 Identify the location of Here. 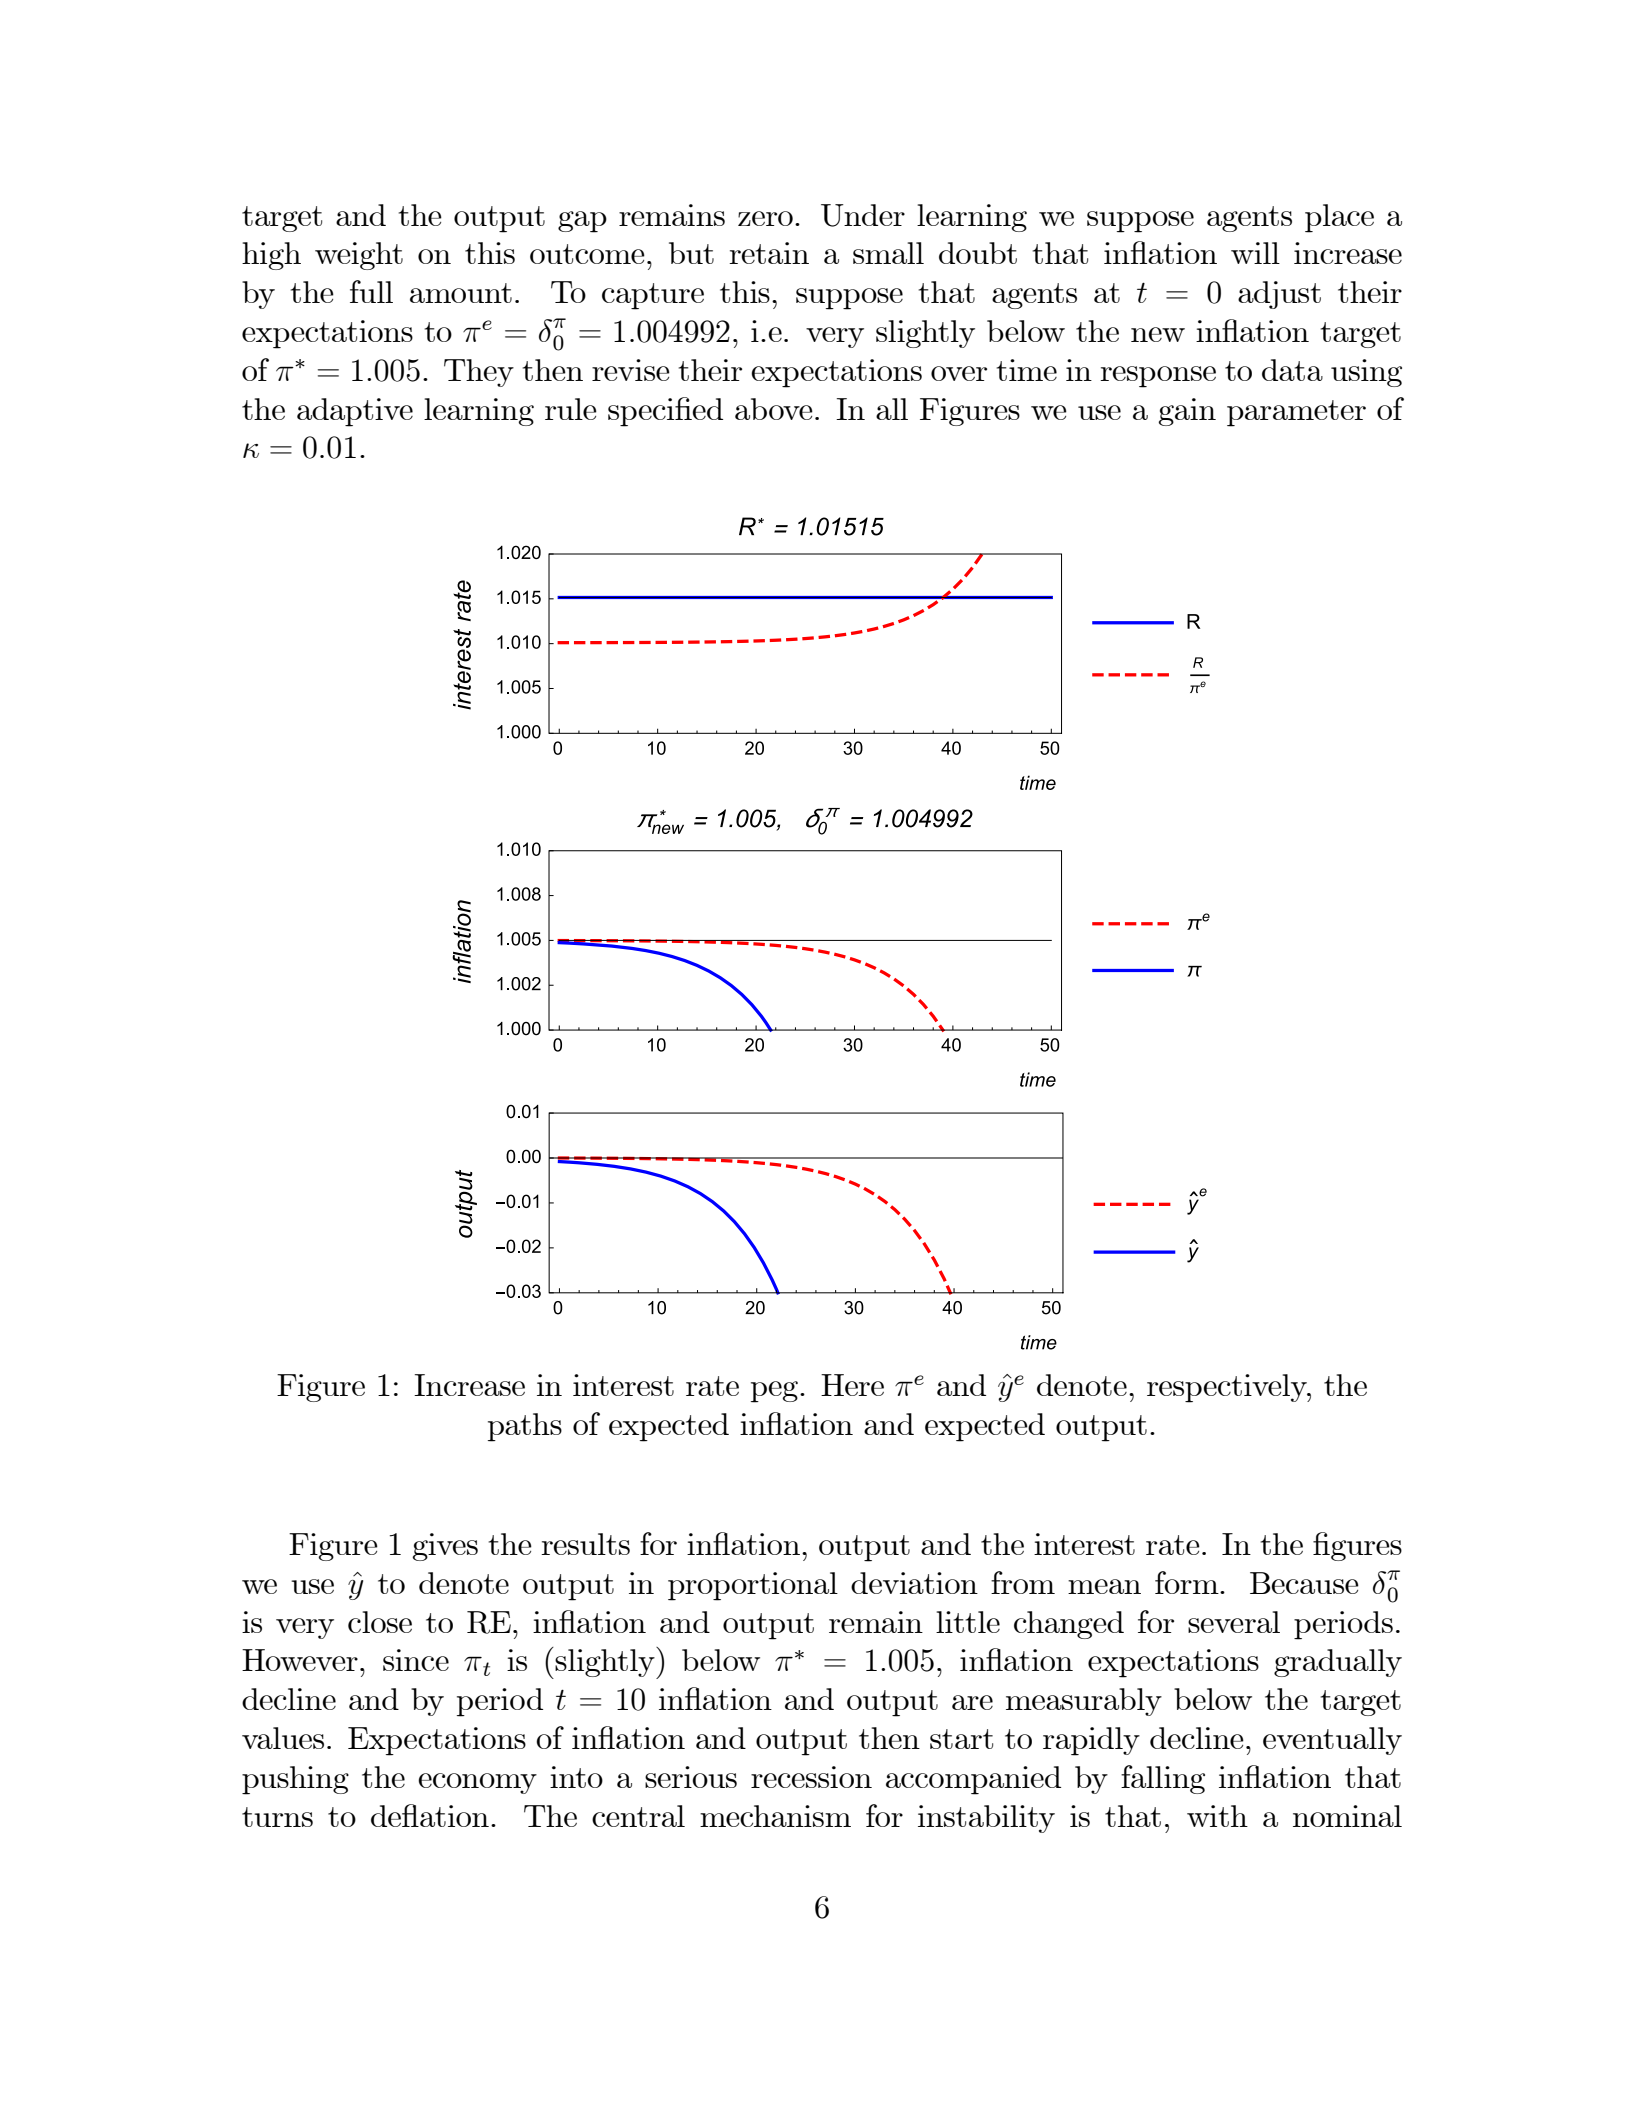
(852, 1385).
